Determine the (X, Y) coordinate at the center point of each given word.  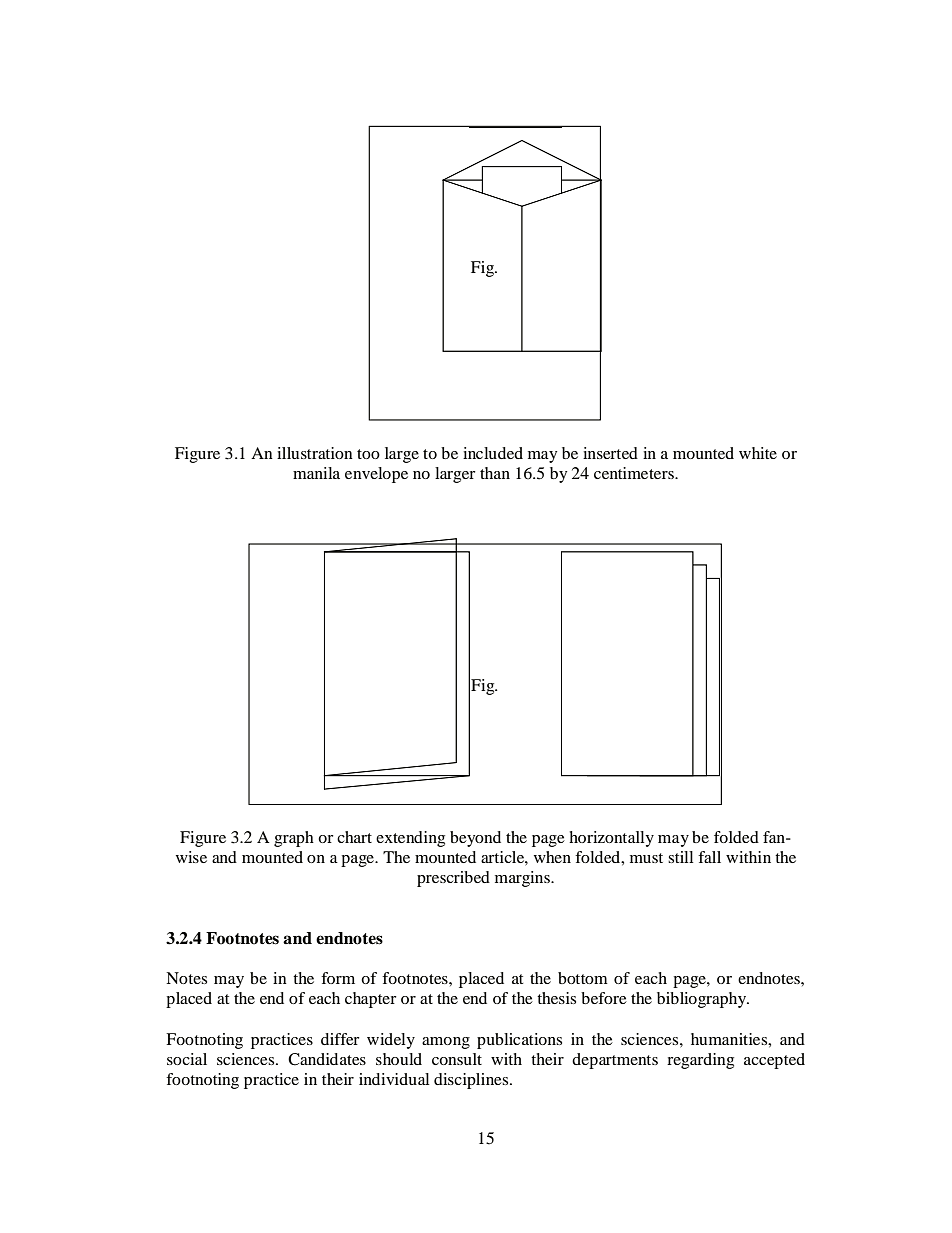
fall (709, 857)
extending (410, 839)
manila (316, 473)
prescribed (453, 879)
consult (457, 1059)
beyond (475, 839)
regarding (700, 1061)
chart (354, 837)
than (495, 473)
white (758, 453)
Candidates (327, 1059)
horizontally (611, 839)
